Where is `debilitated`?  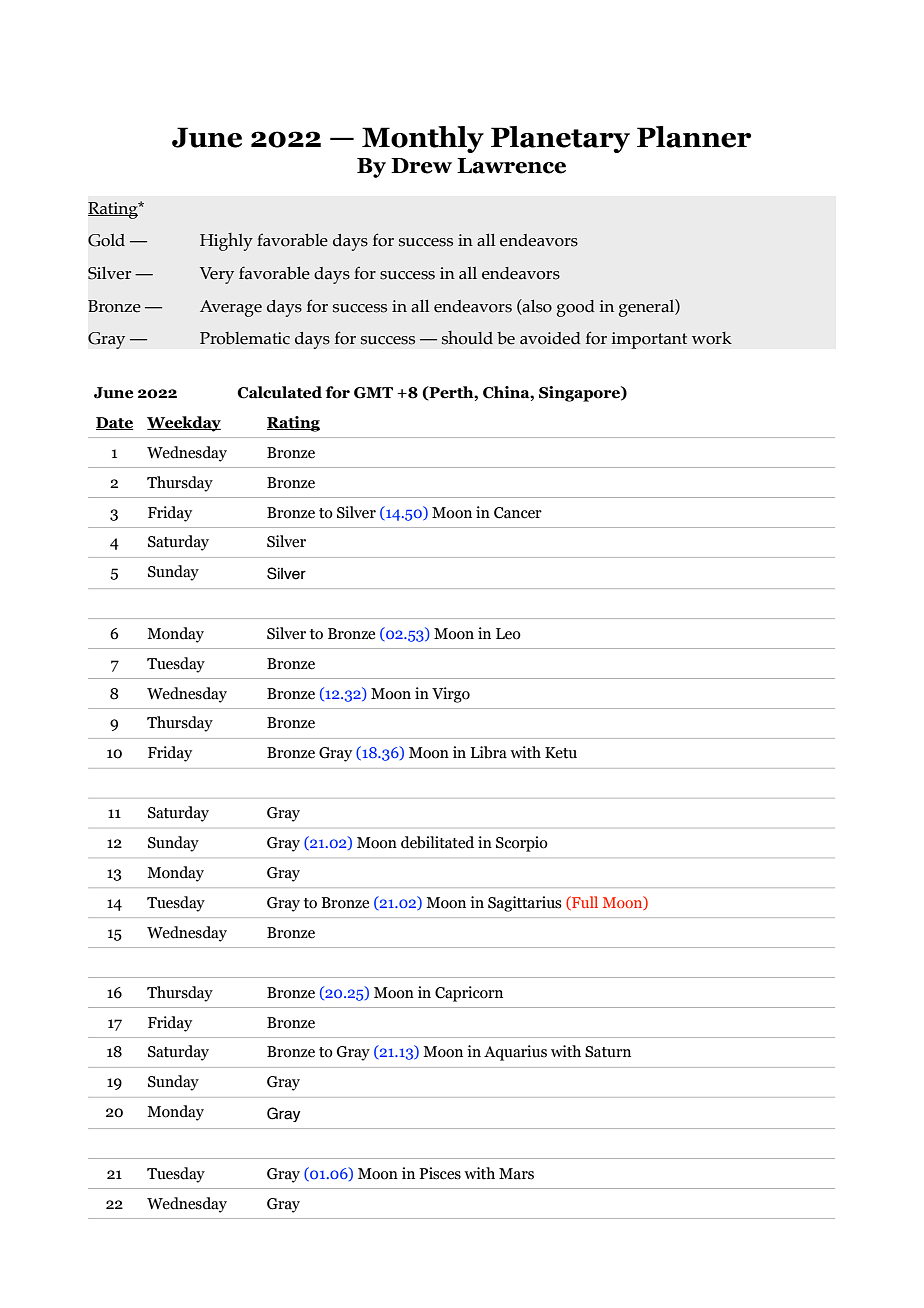
debilitated is located at coordinates (437, 842).
